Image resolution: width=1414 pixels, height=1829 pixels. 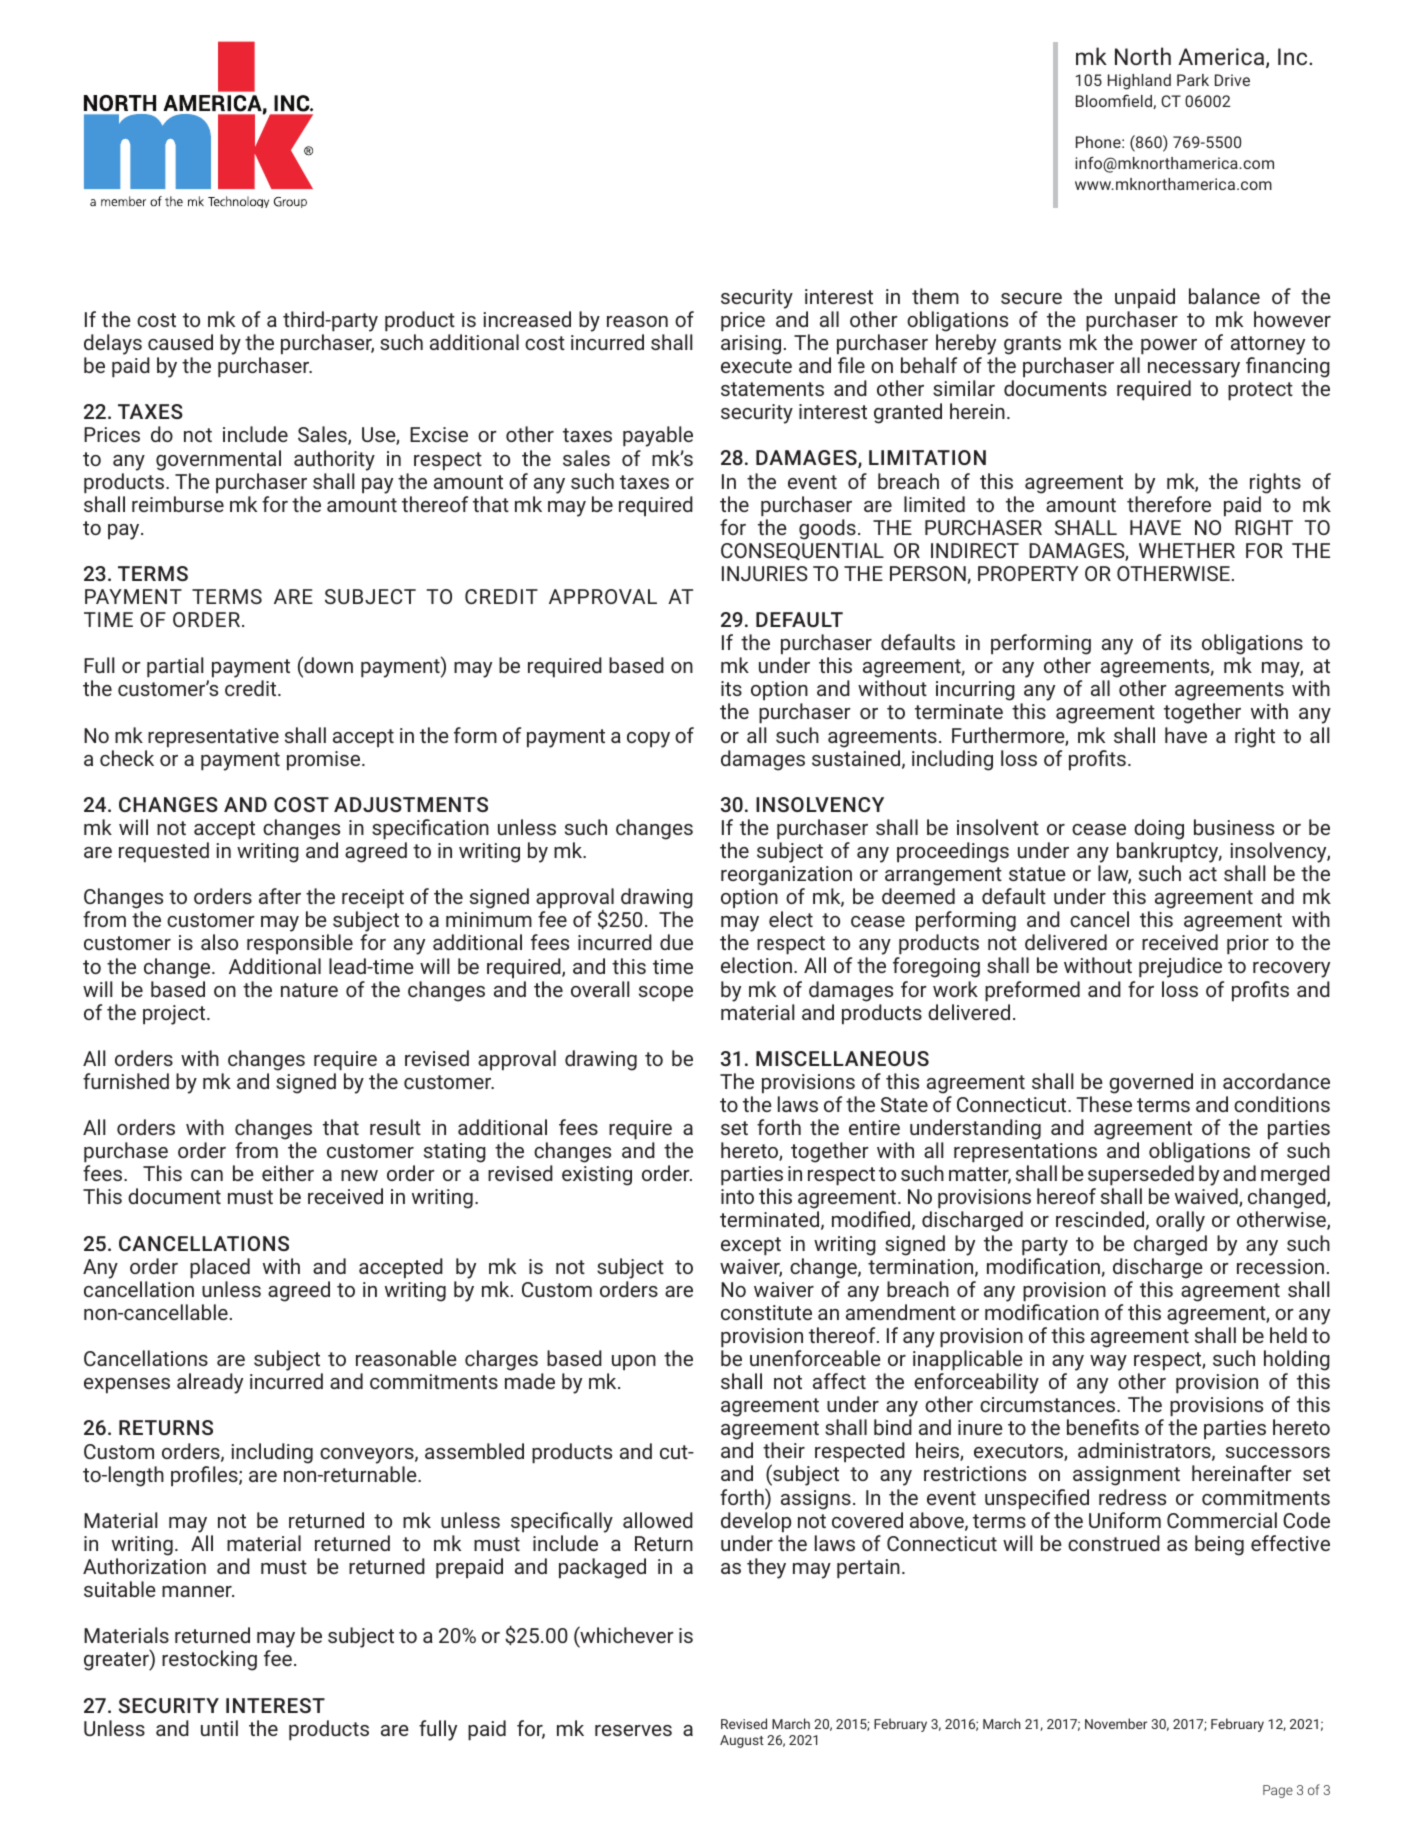 I want to click on copy, so click(x=648, y=740).
